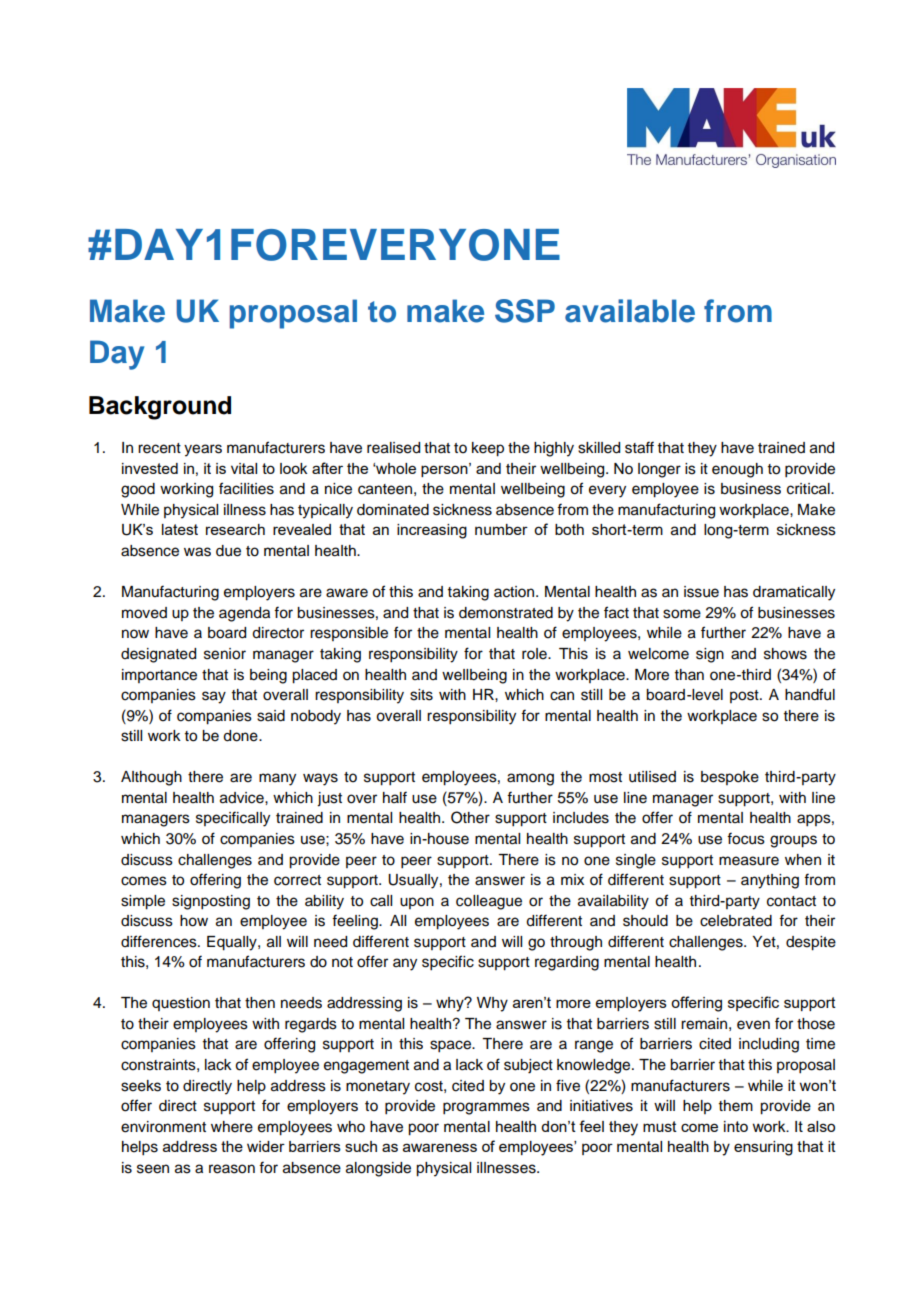  I want to click on issue, so click(701, 592).
